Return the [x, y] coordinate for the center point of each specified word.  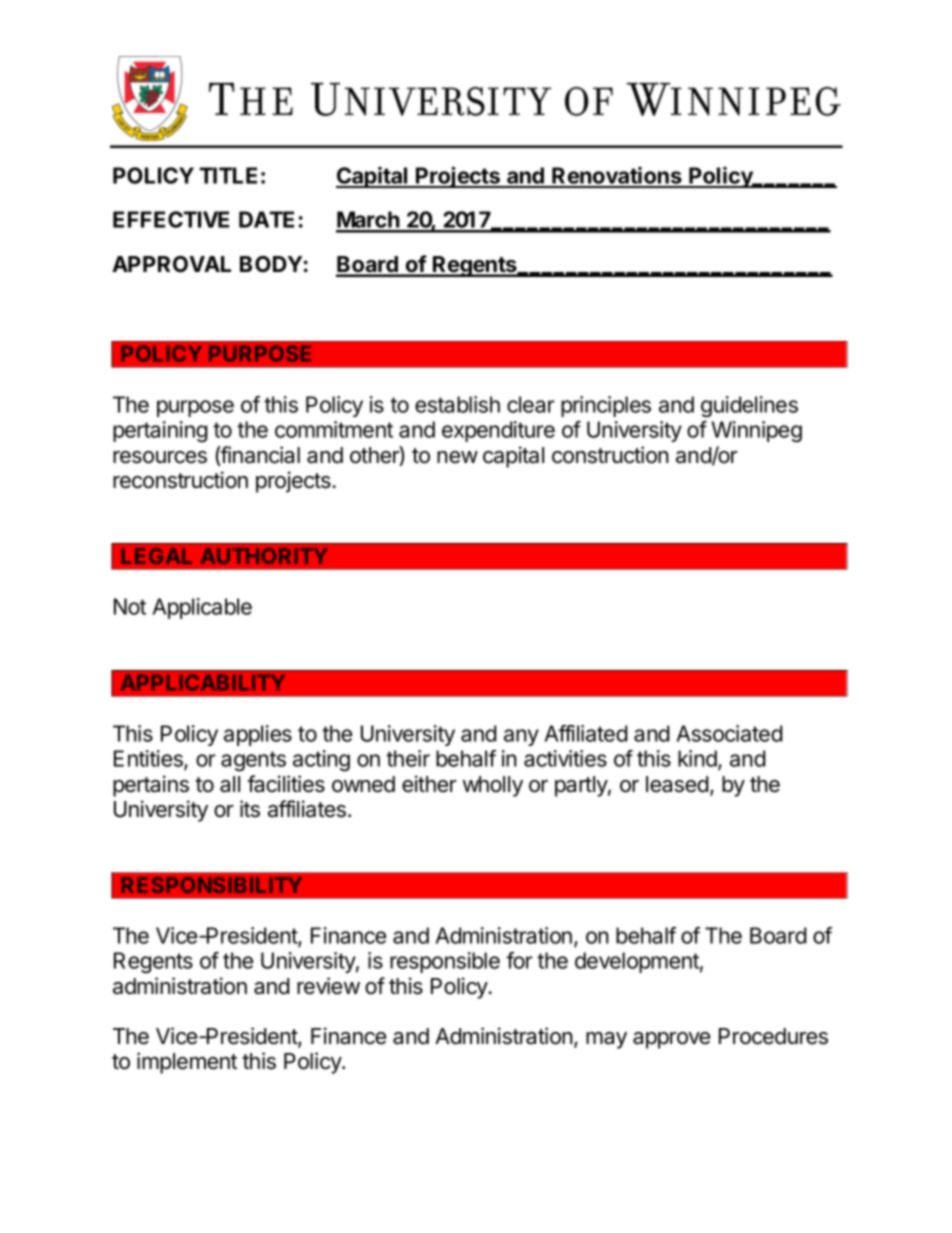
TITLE [228, 175]
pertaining [160, 432]
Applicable [202, 608]
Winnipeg [756, 432]
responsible [445, 962]
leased [677, 784]
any [521, 737]
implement [187, 1063]
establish [457, 404]
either [429, 784]
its [250, 809]
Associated [729, 733]
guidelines [749, 407]
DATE [266, 219]
